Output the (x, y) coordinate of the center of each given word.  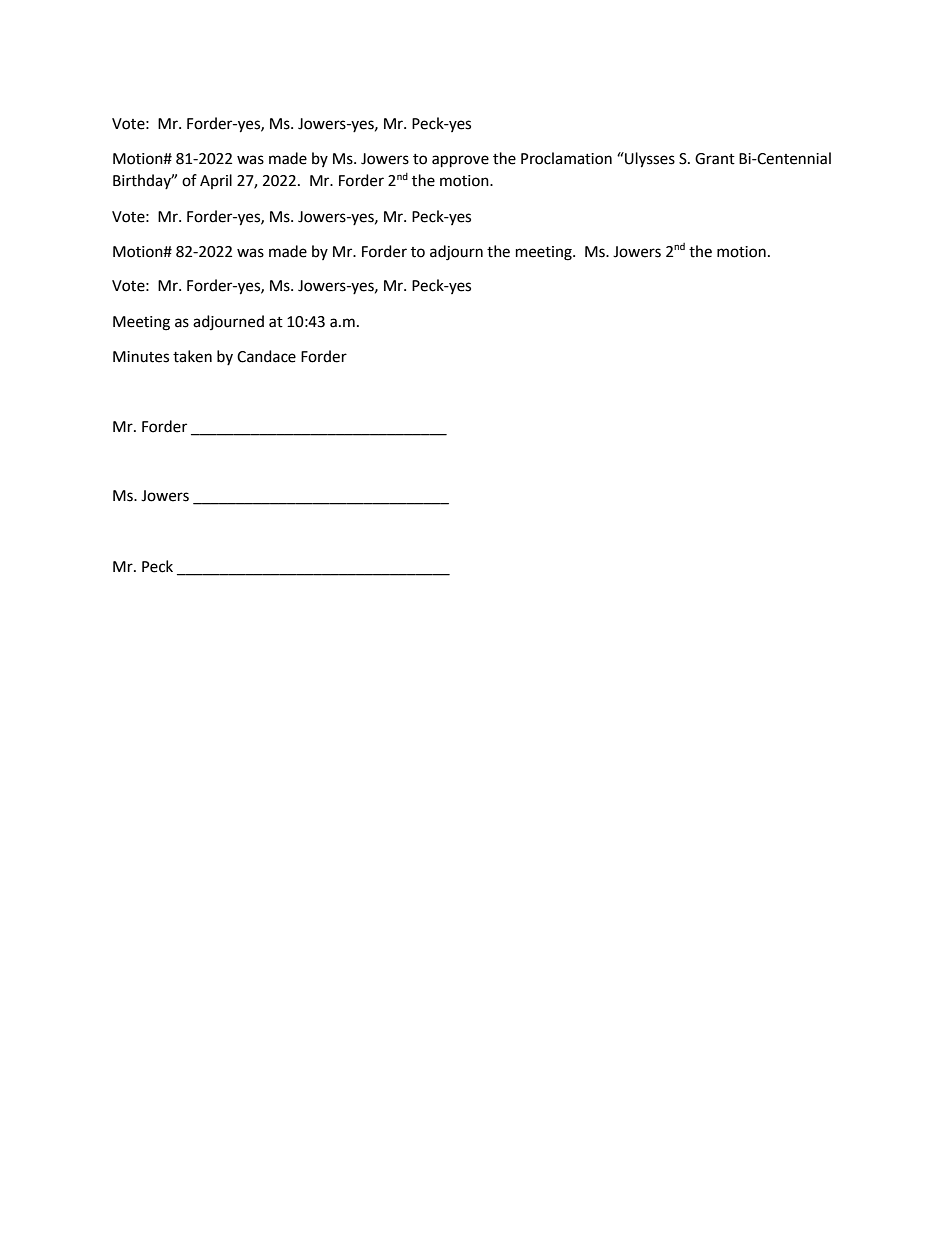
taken (192, 356)
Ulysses (649, 160)
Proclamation (566, 158)
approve (460, 161)
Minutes (141, 357)
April (216, 181)
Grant (715, 159)
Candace (266, 356)
